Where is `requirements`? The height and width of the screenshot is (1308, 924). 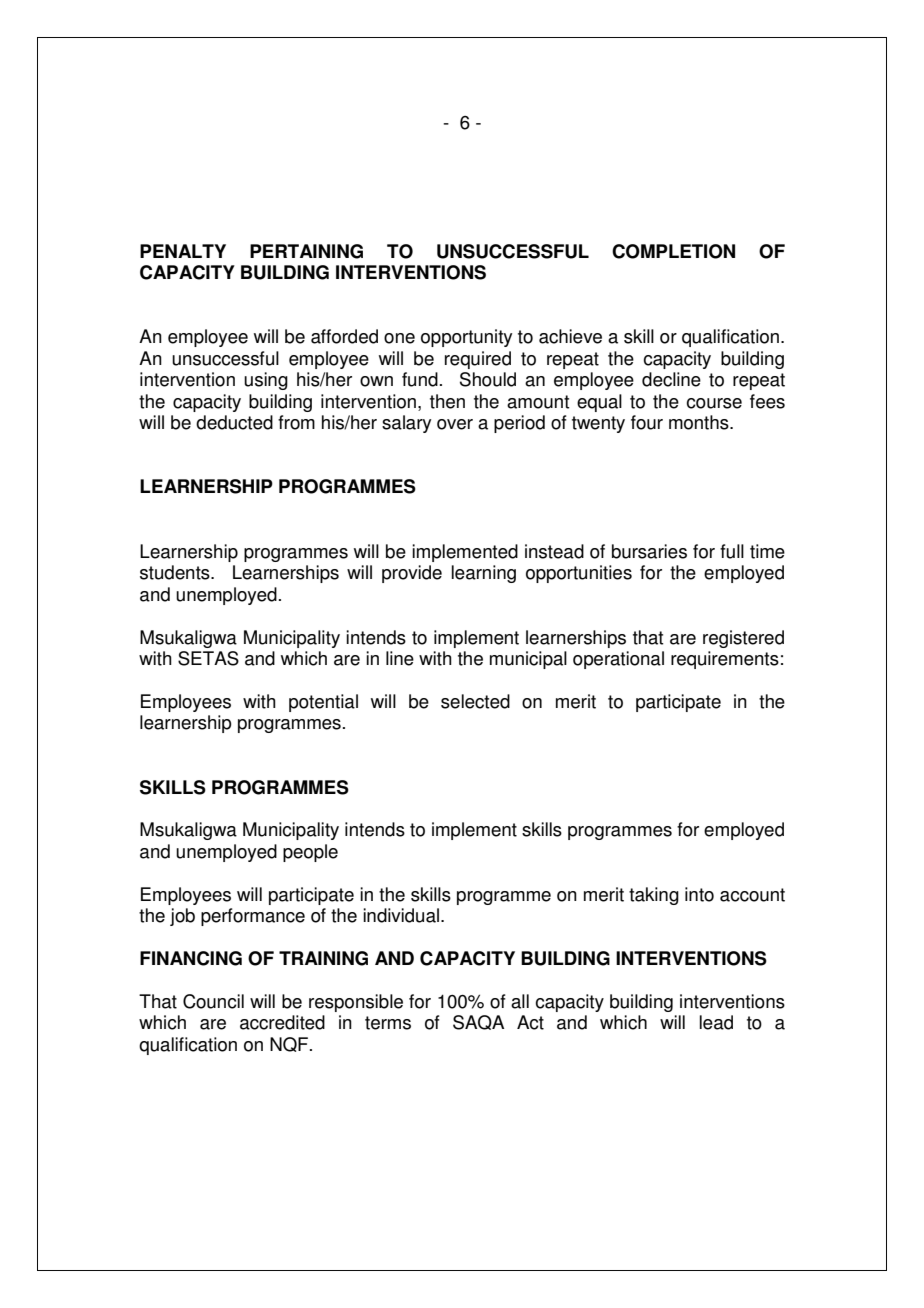
requirements is located at coordinates (725, 660).
